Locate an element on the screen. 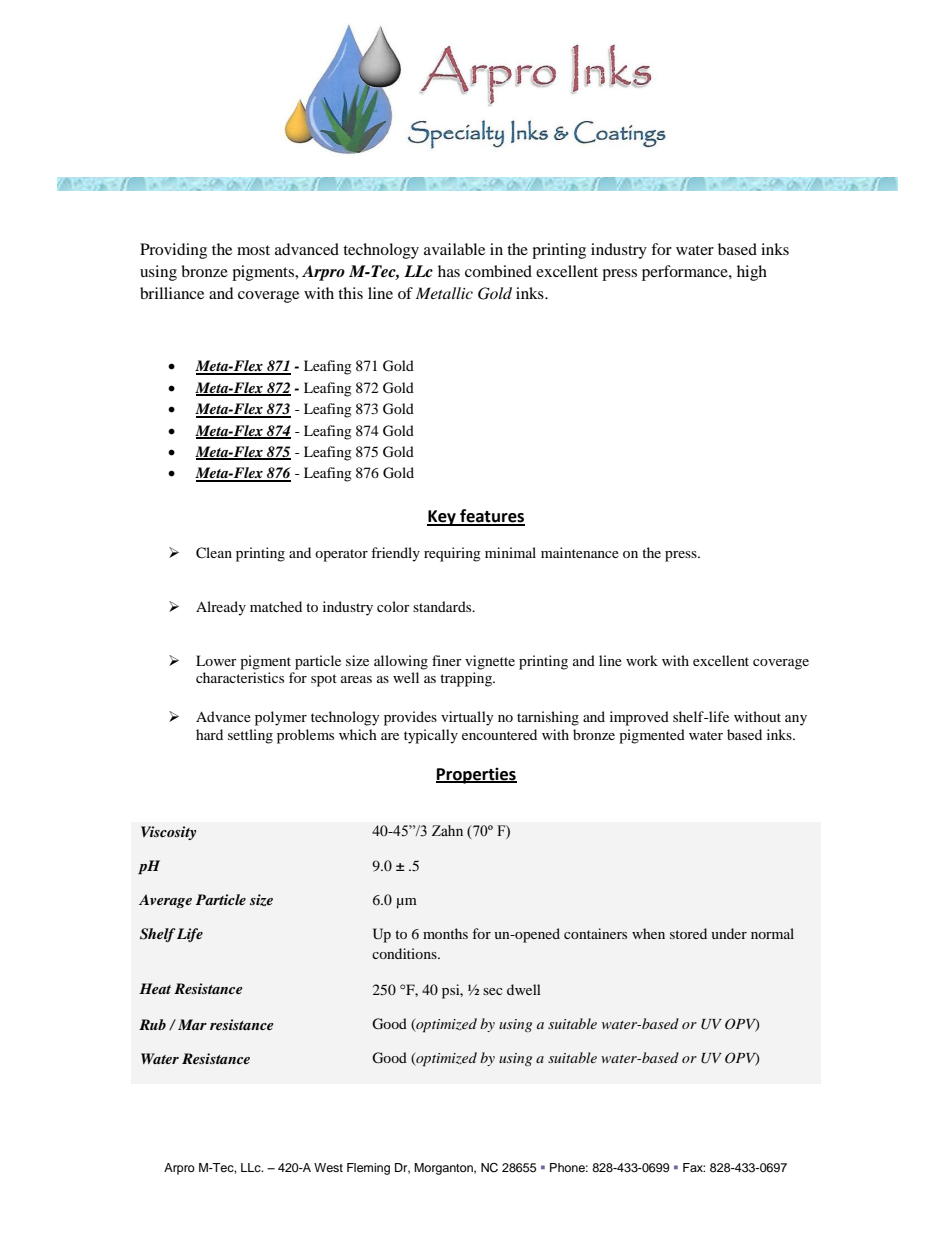  most is located at coordinates (253, 250).
